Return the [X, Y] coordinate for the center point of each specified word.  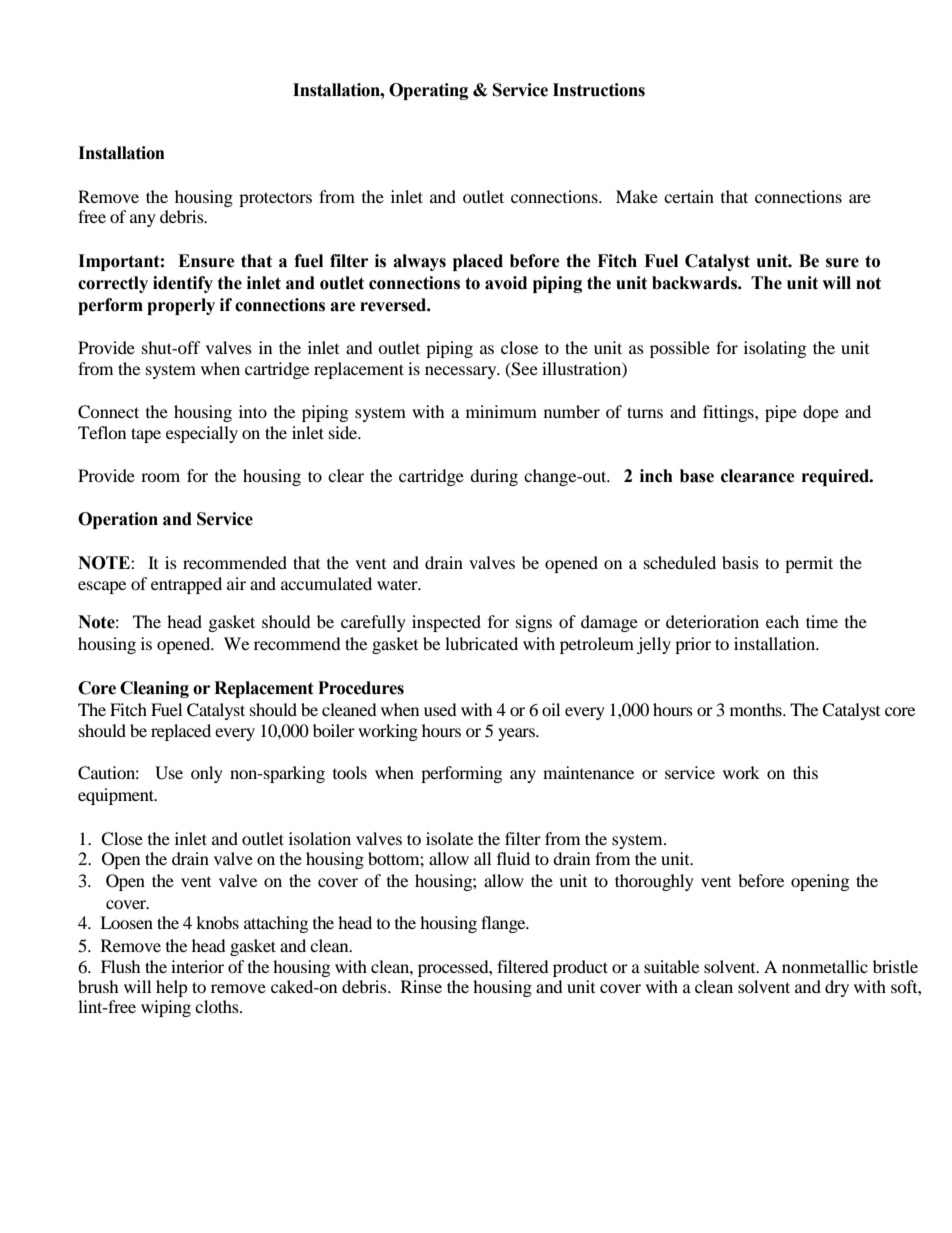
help [172, 988]
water [398, 584]
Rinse [421, 986]
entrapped [186, 585]
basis [740, 562]
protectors [275, 199]
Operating [428, 91]
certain [689, 196]
